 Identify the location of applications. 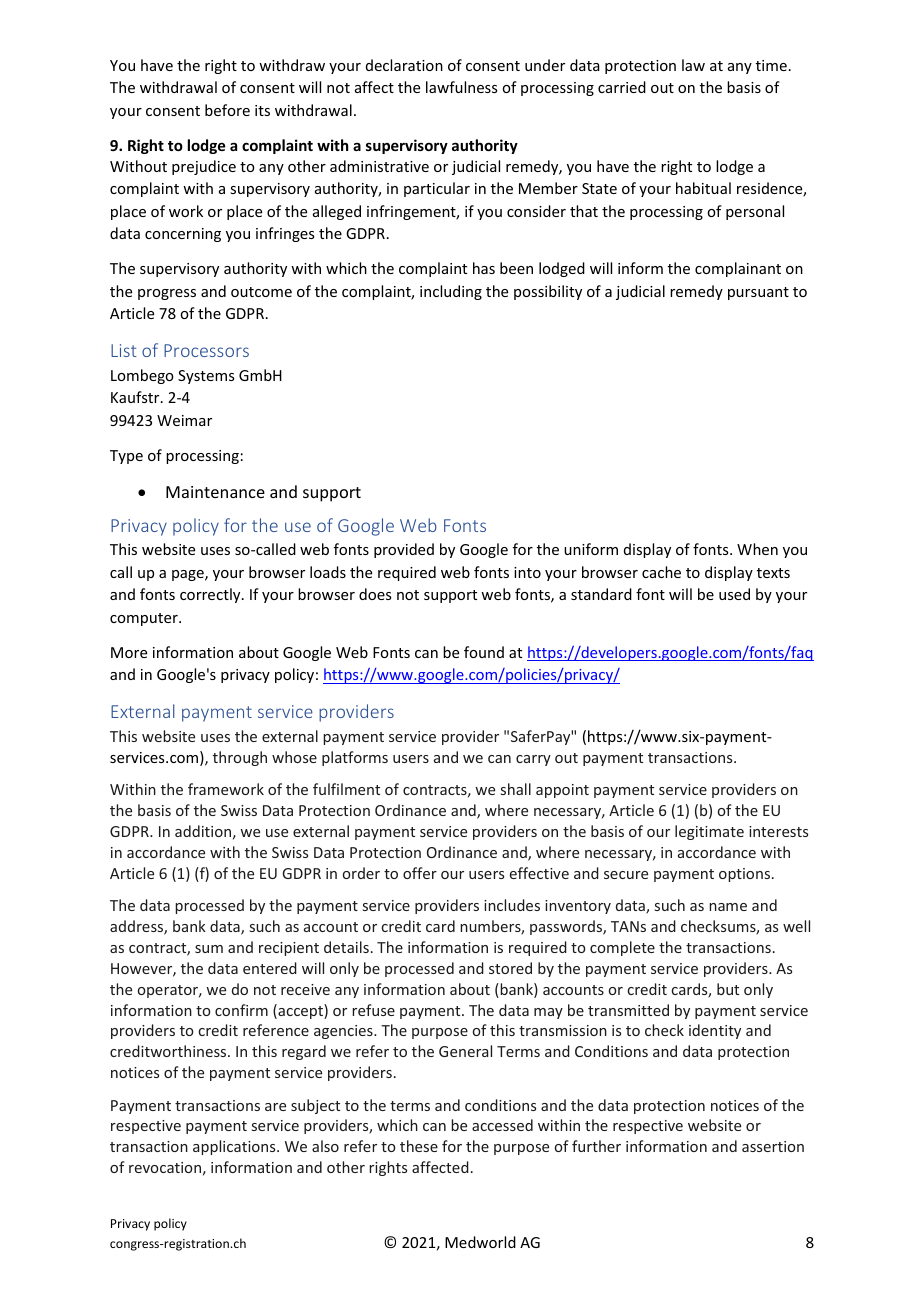
(235, 1147).
